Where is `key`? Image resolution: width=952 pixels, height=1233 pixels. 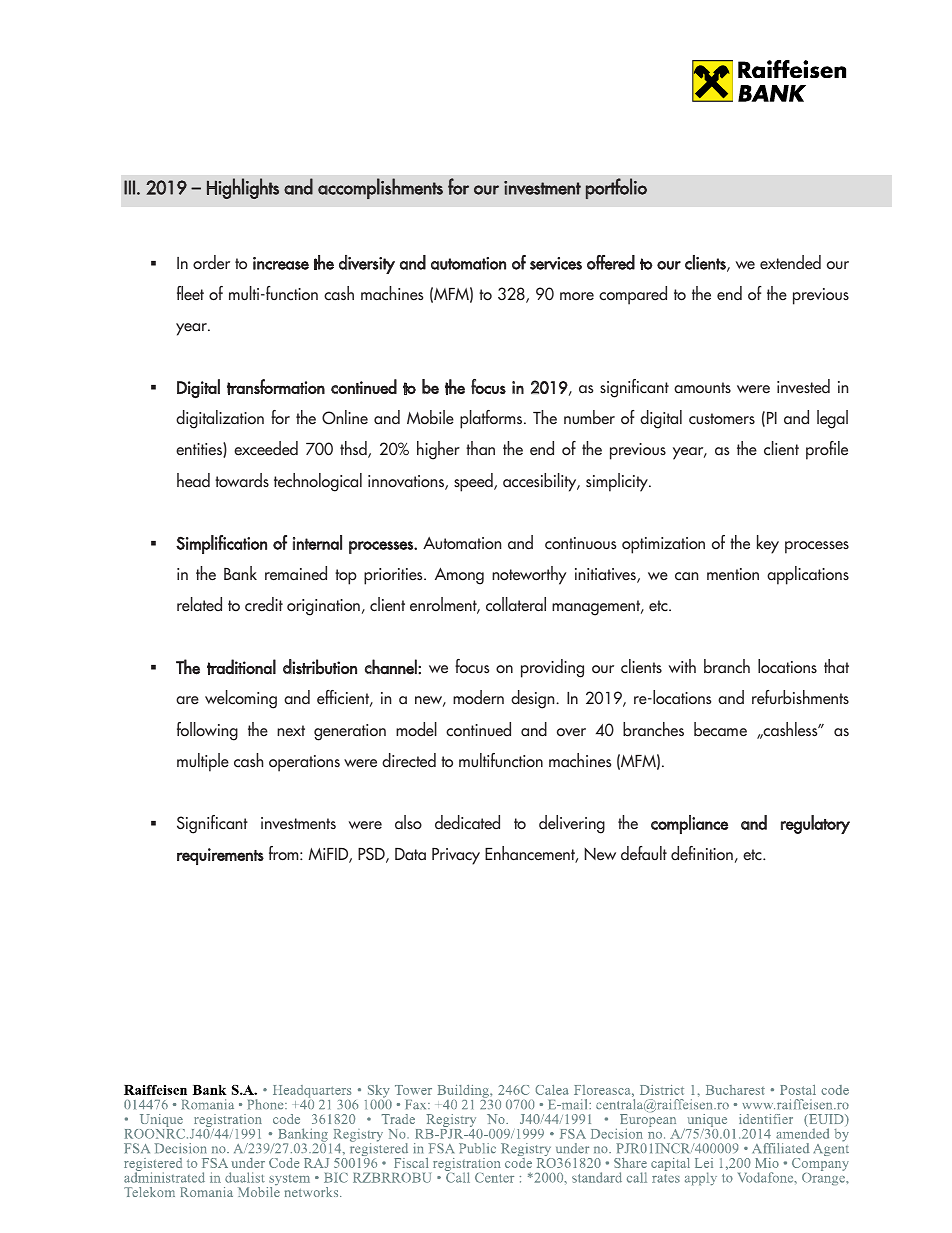 key is located at coordinates (768, 544).
